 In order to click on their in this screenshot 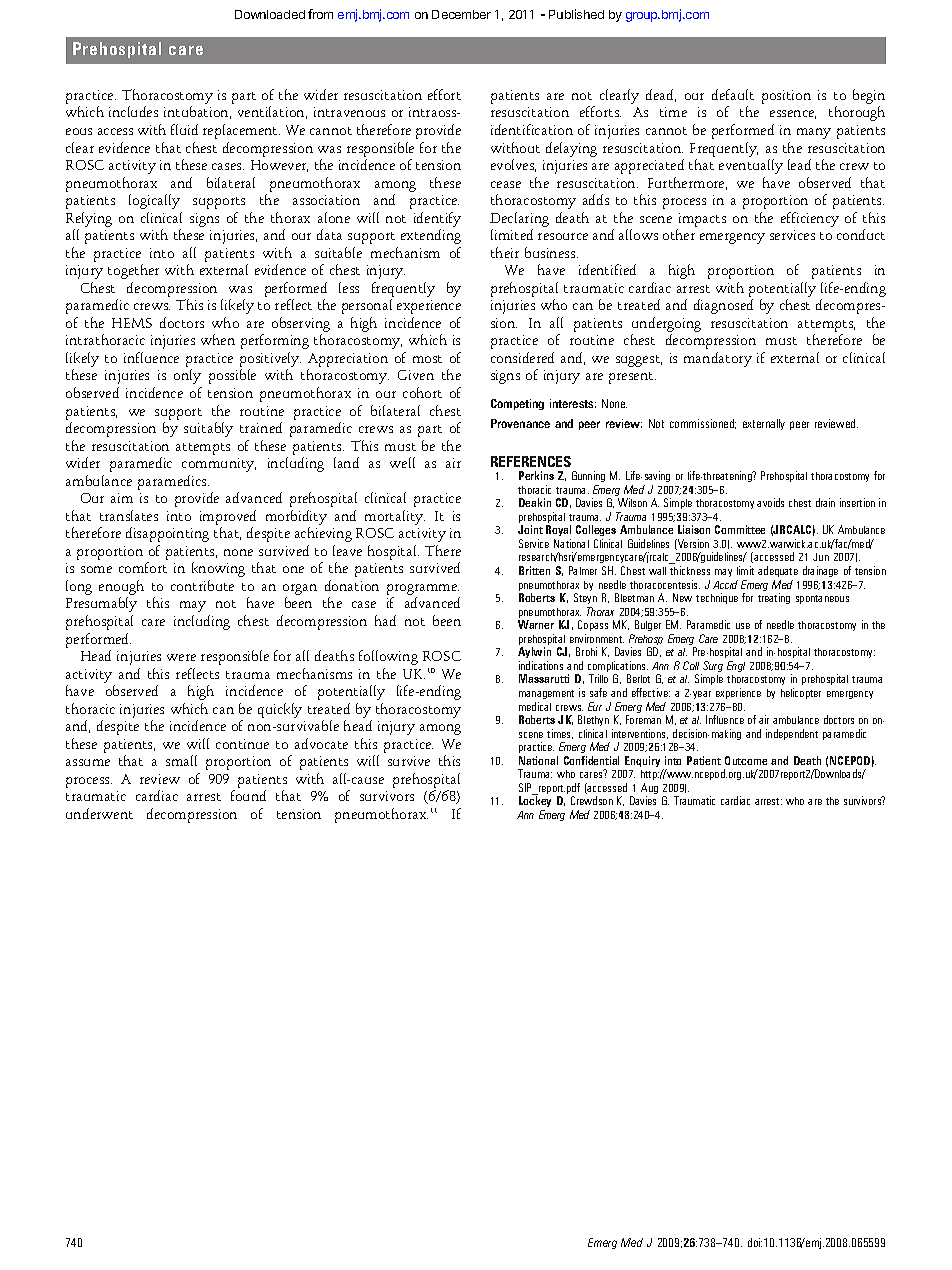, I will do `click(505, 252)`.
